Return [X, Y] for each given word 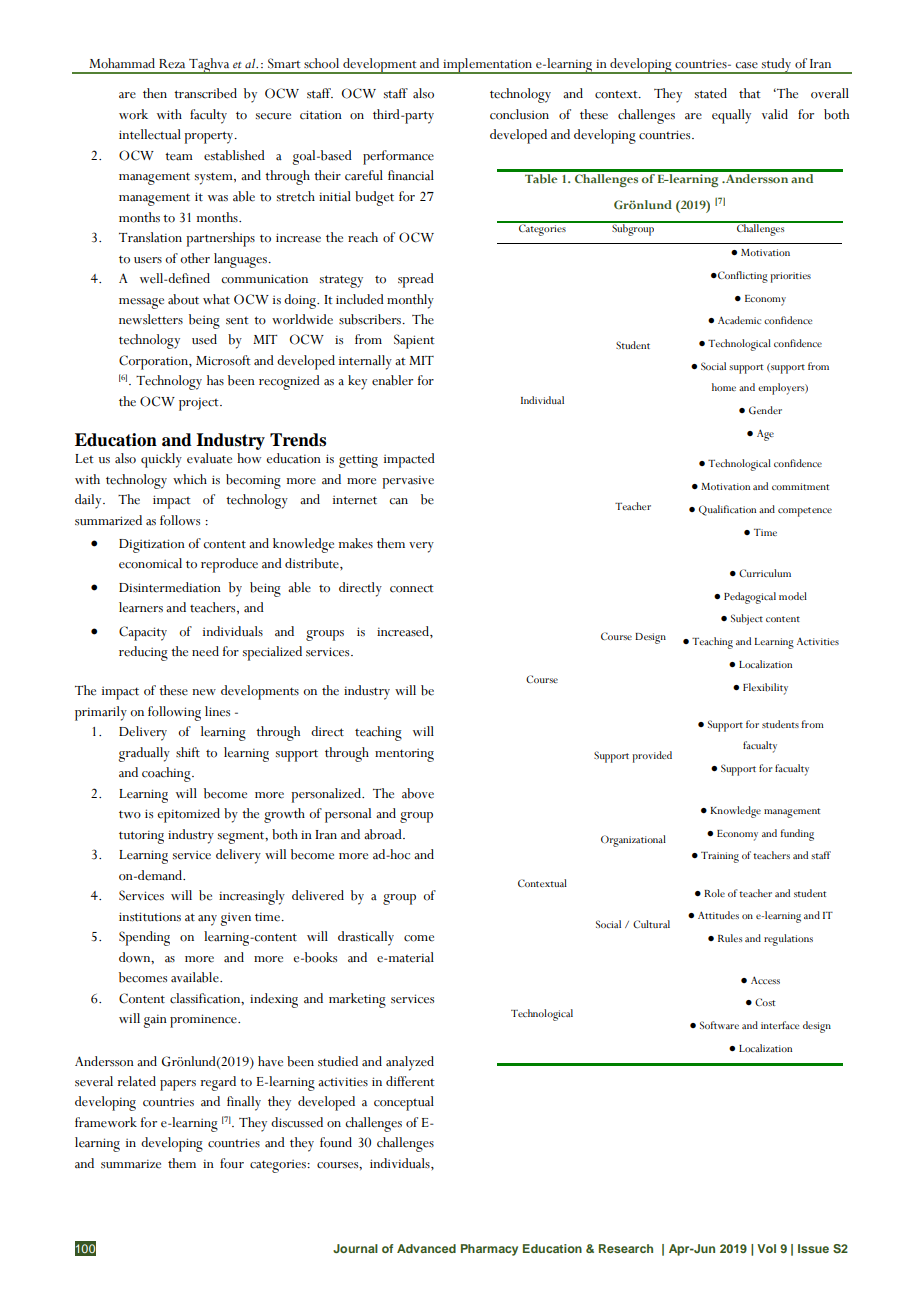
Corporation [154, 362]
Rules [730, 938]
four [232, 1163]
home [724, 387]
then [155, 93]
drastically [366, 938]
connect [411, 589]
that [749, 93]
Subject [747, 619]
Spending [144, 938]
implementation [488, 66]
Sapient [414, 341]
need [205, 651]
